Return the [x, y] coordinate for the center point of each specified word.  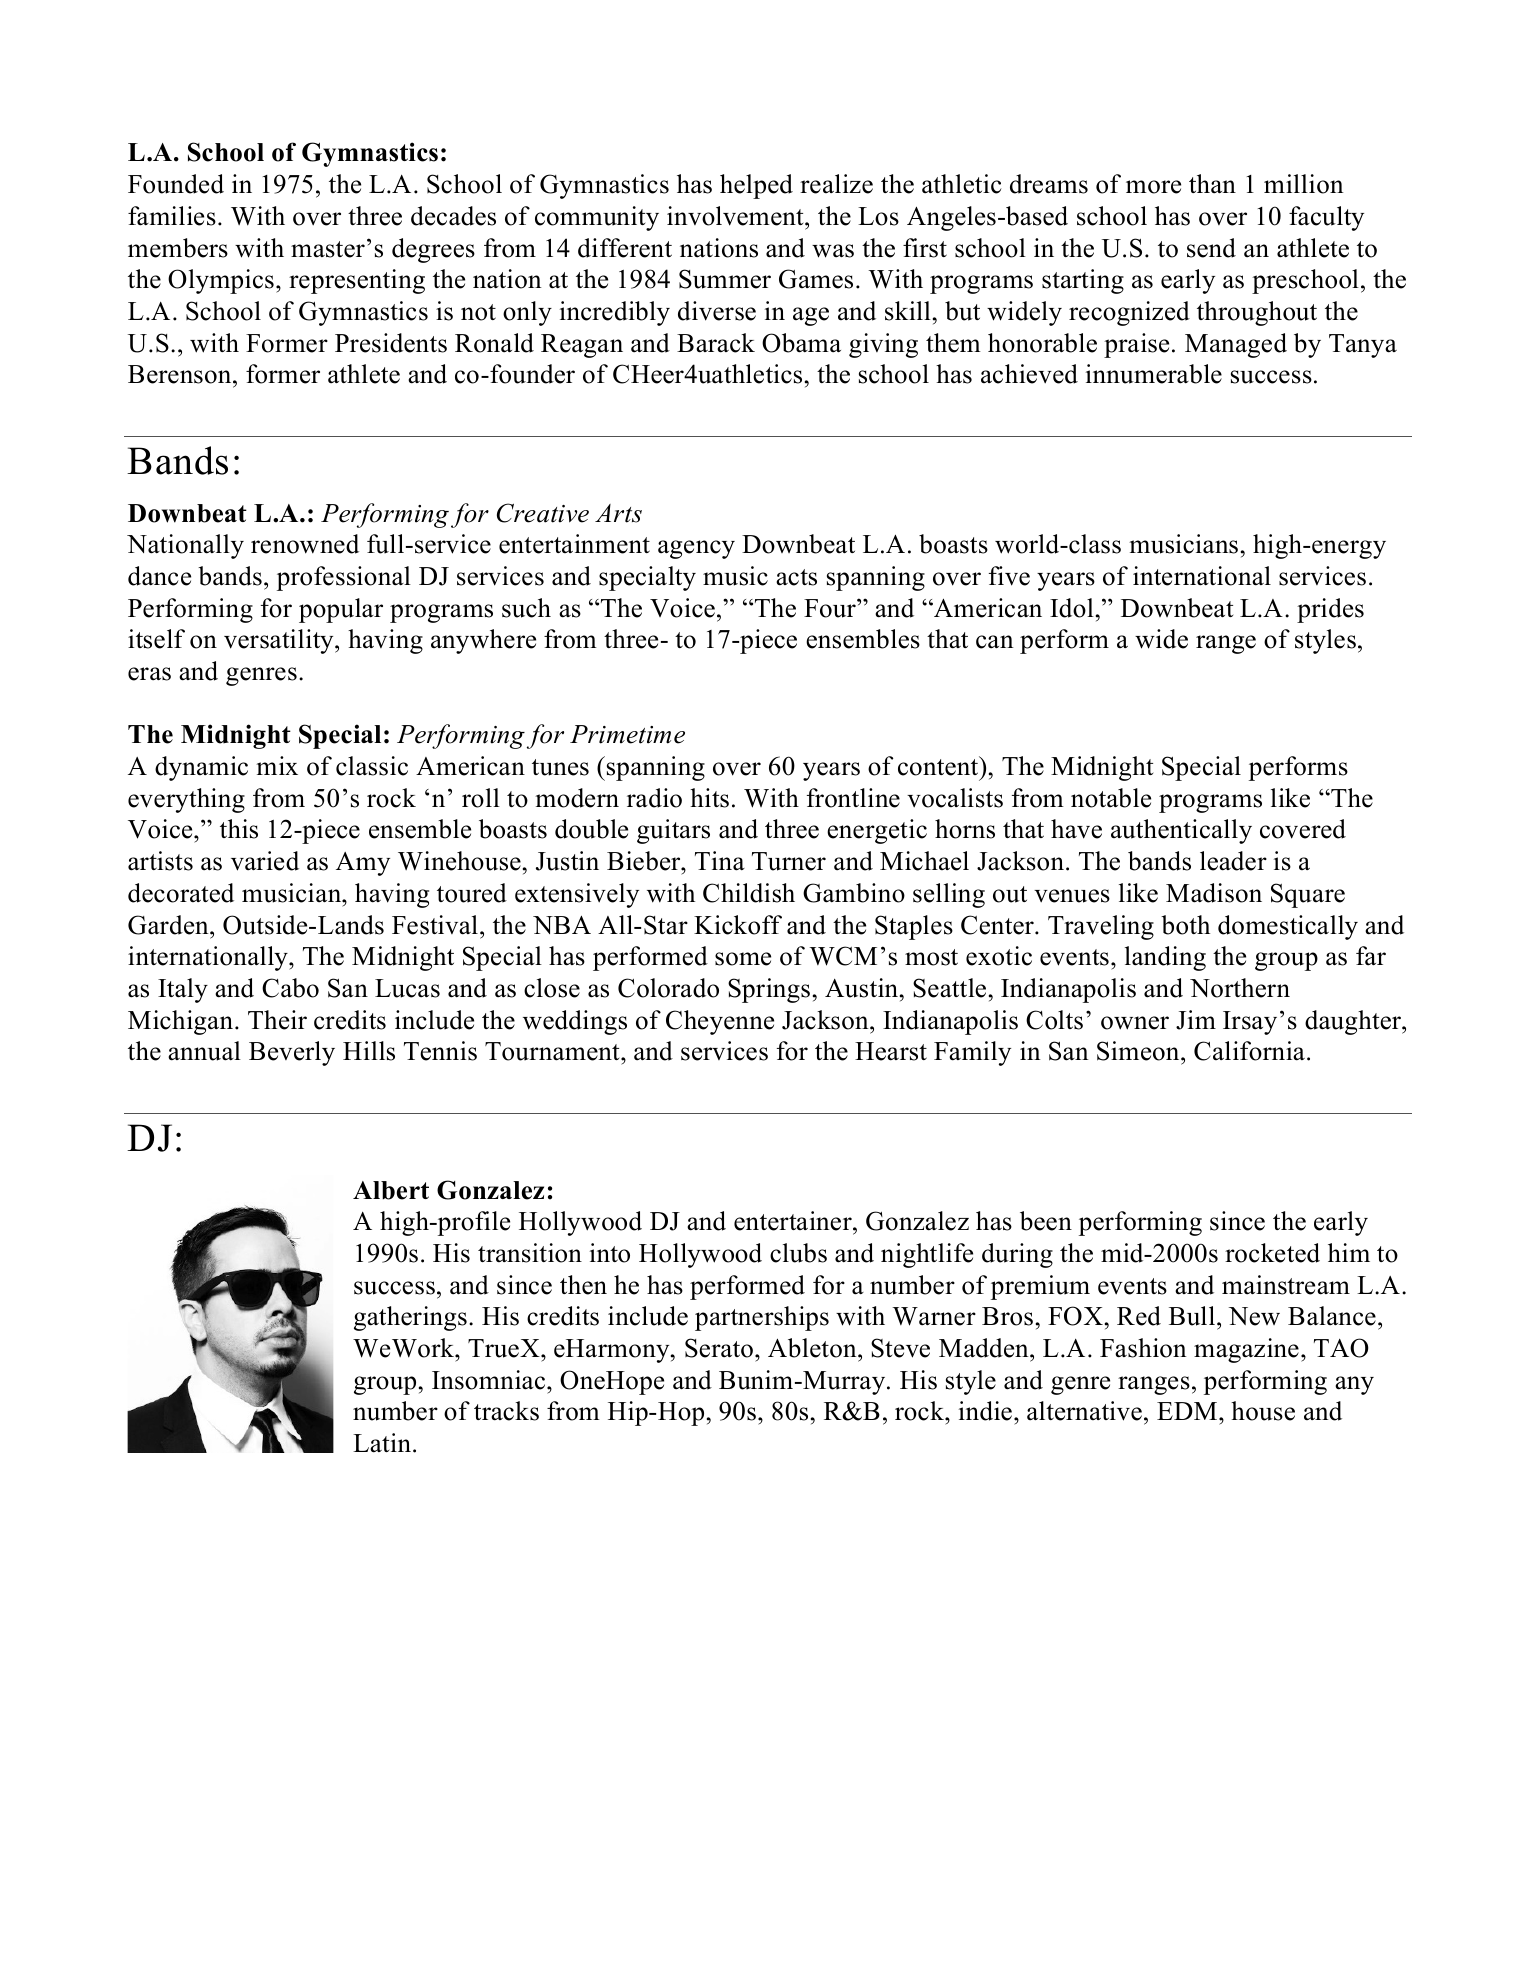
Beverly [292, 1053]
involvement [736, 217]
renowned [305, 544]
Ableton [813, 1349]
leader [1233, 861]
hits [709, 798]
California [1249, 1051]
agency [696, 549]
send [1211, 248]
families [172, 216]
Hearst [891, 1051]
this [239, 829]
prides [1330, 610]
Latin [383, 1443]
